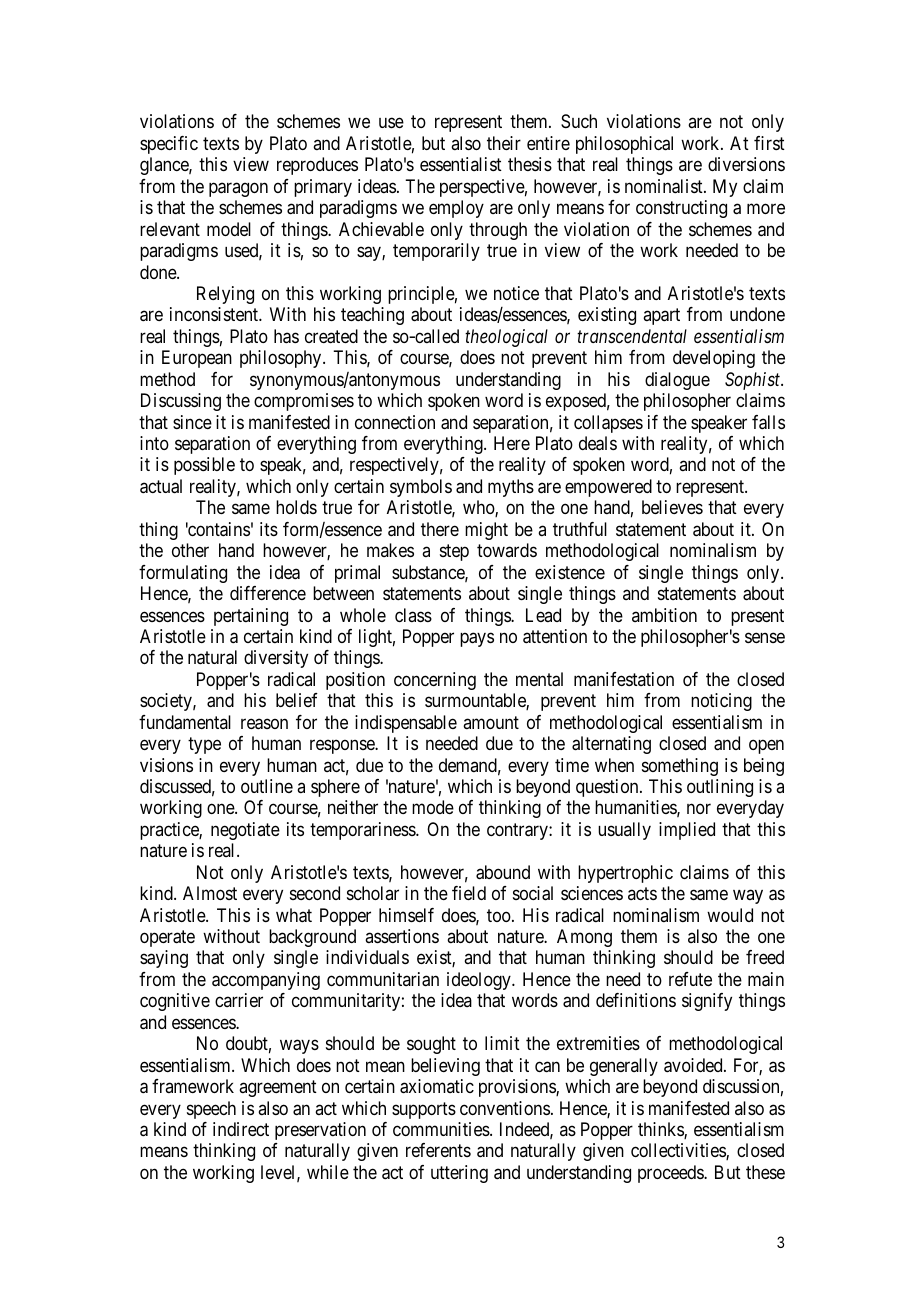 The width and height of the screenshot is (924, 1308). I want to click on symbols, so click(421, 488).
